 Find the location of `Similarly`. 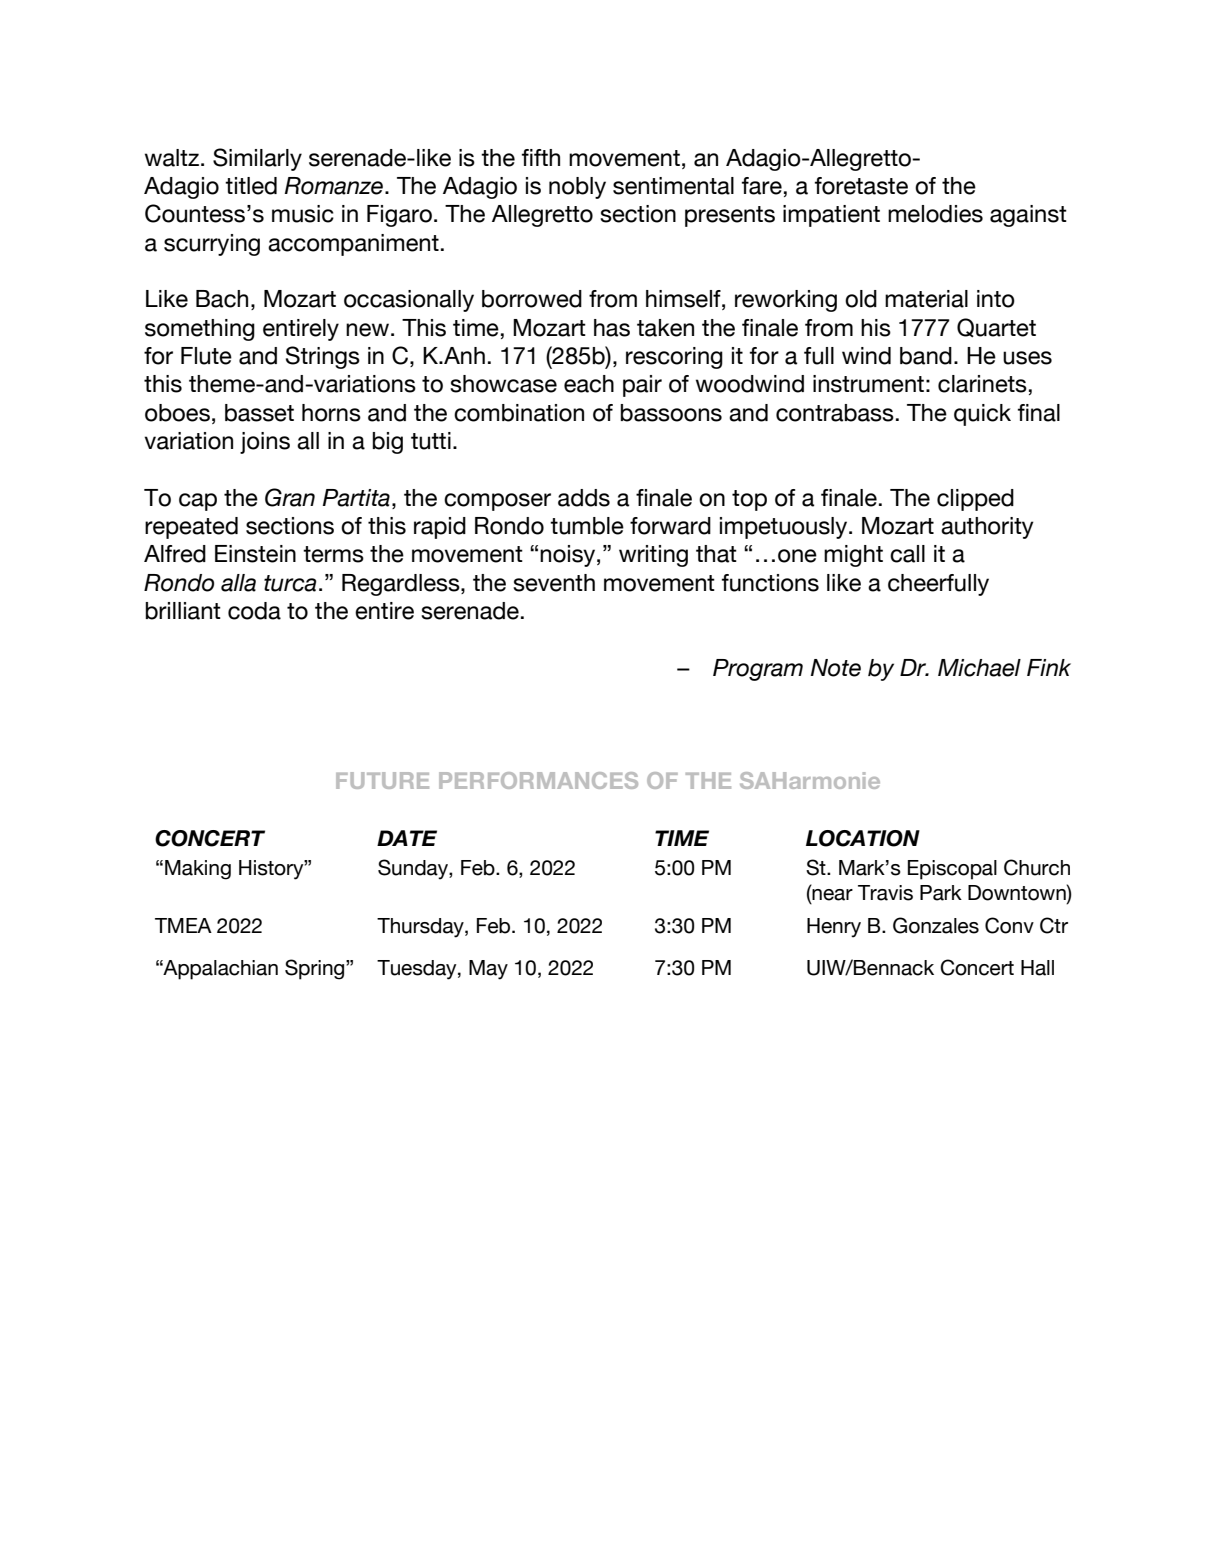

Similarly is located at coordinates (257, 159).
